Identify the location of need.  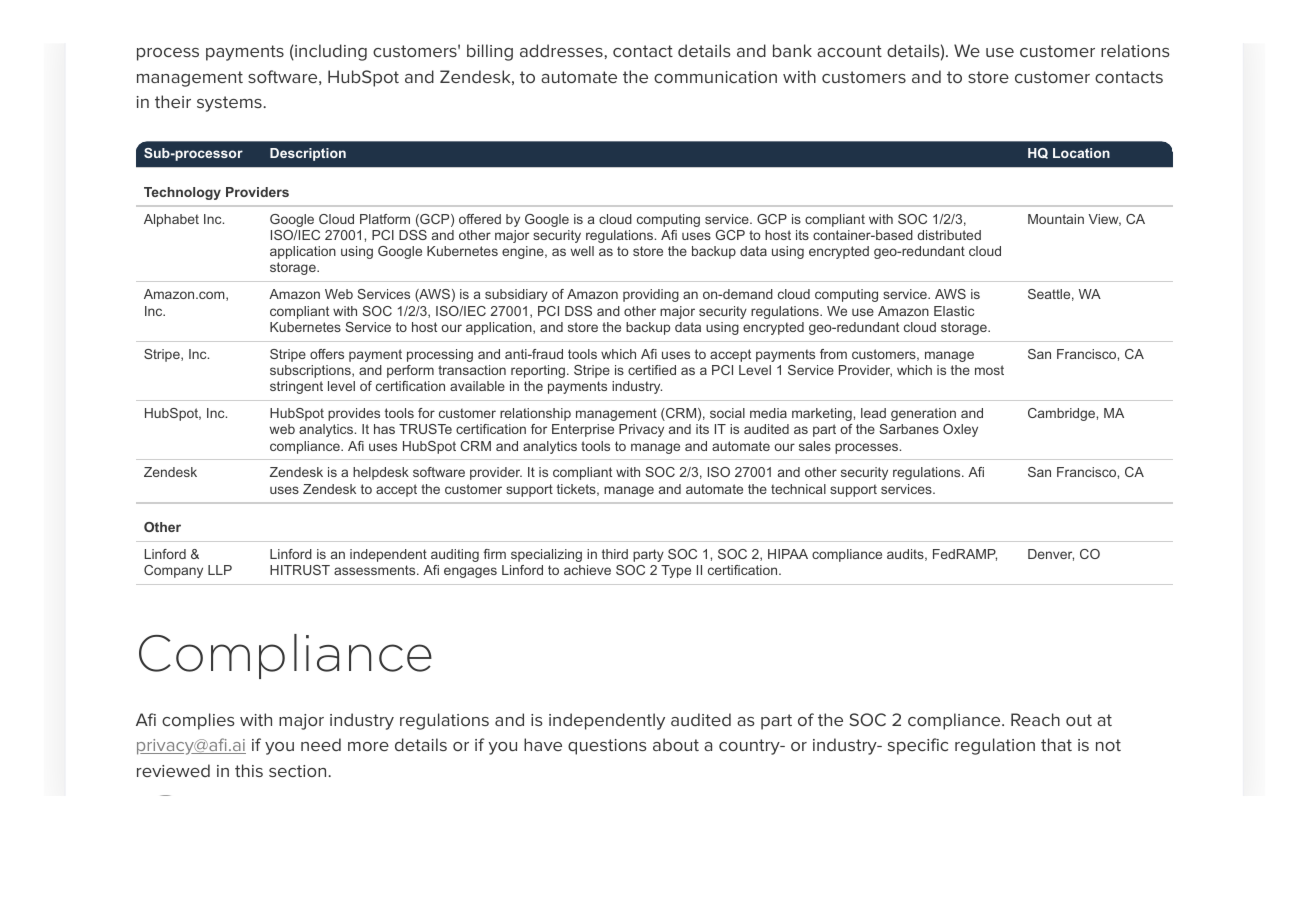
(321, 744).
